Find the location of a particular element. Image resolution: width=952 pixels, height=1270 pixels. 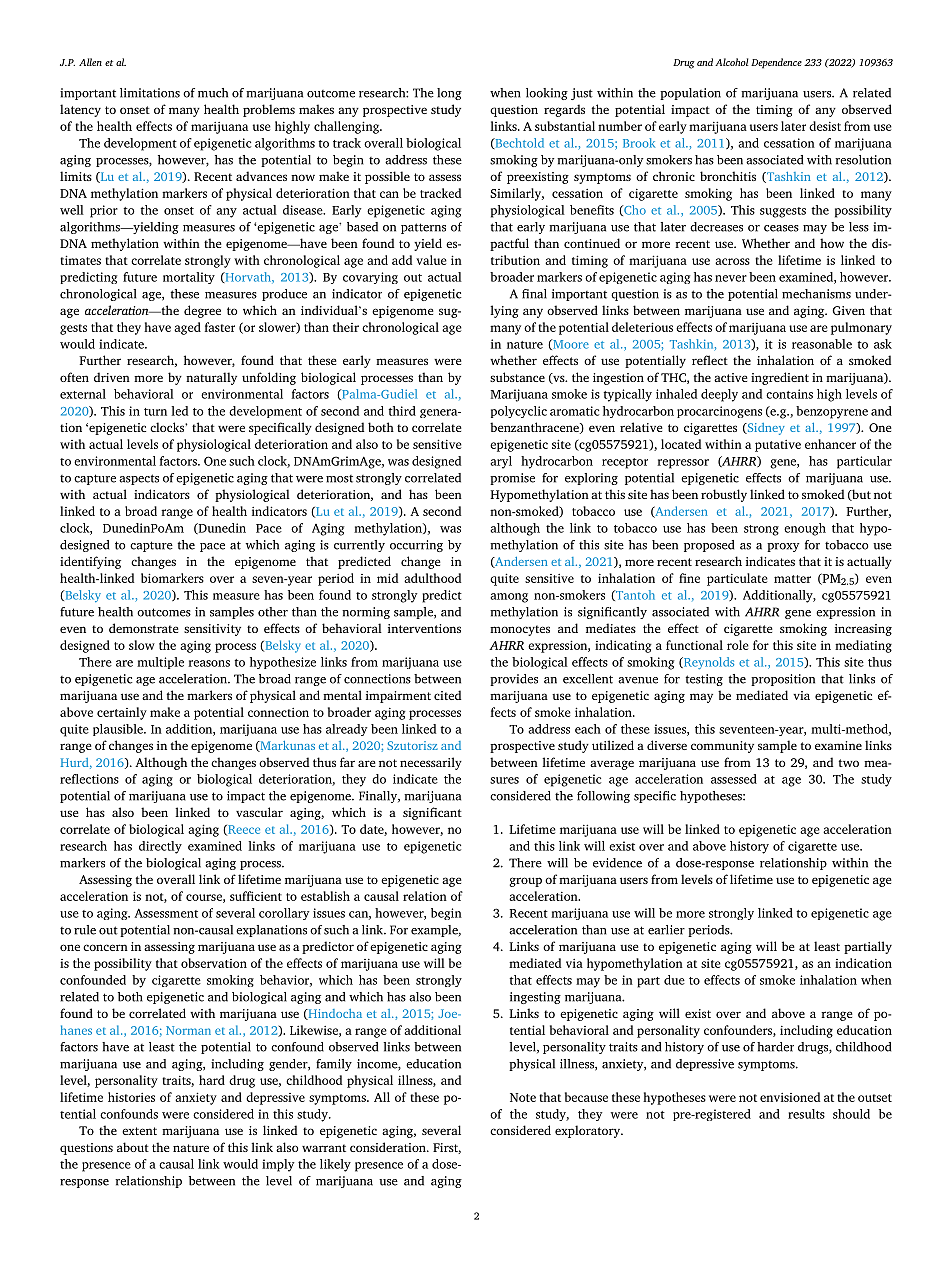

earlier is located at coordinates (666, 930).
